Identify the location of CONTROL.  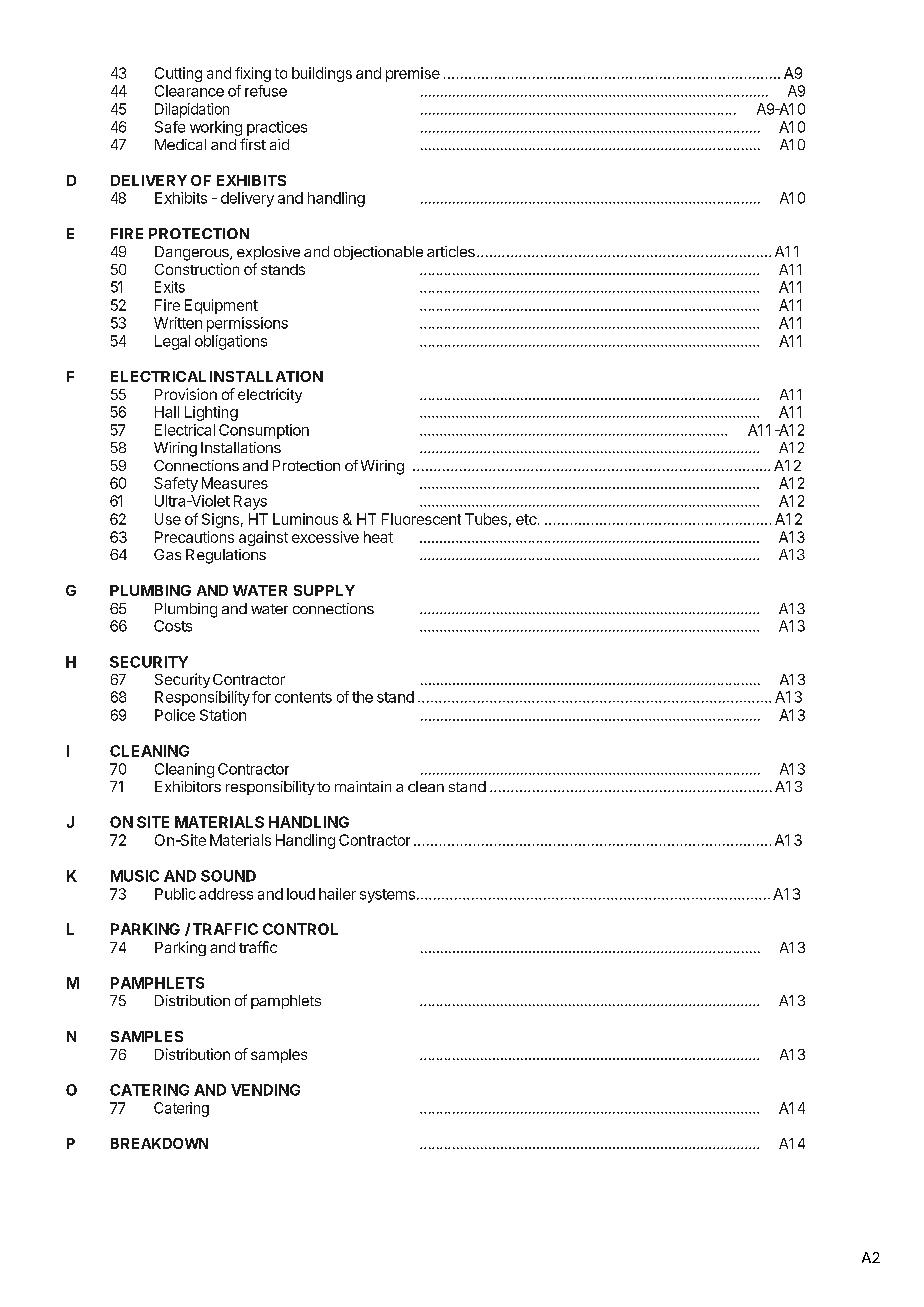
(300, 929).
